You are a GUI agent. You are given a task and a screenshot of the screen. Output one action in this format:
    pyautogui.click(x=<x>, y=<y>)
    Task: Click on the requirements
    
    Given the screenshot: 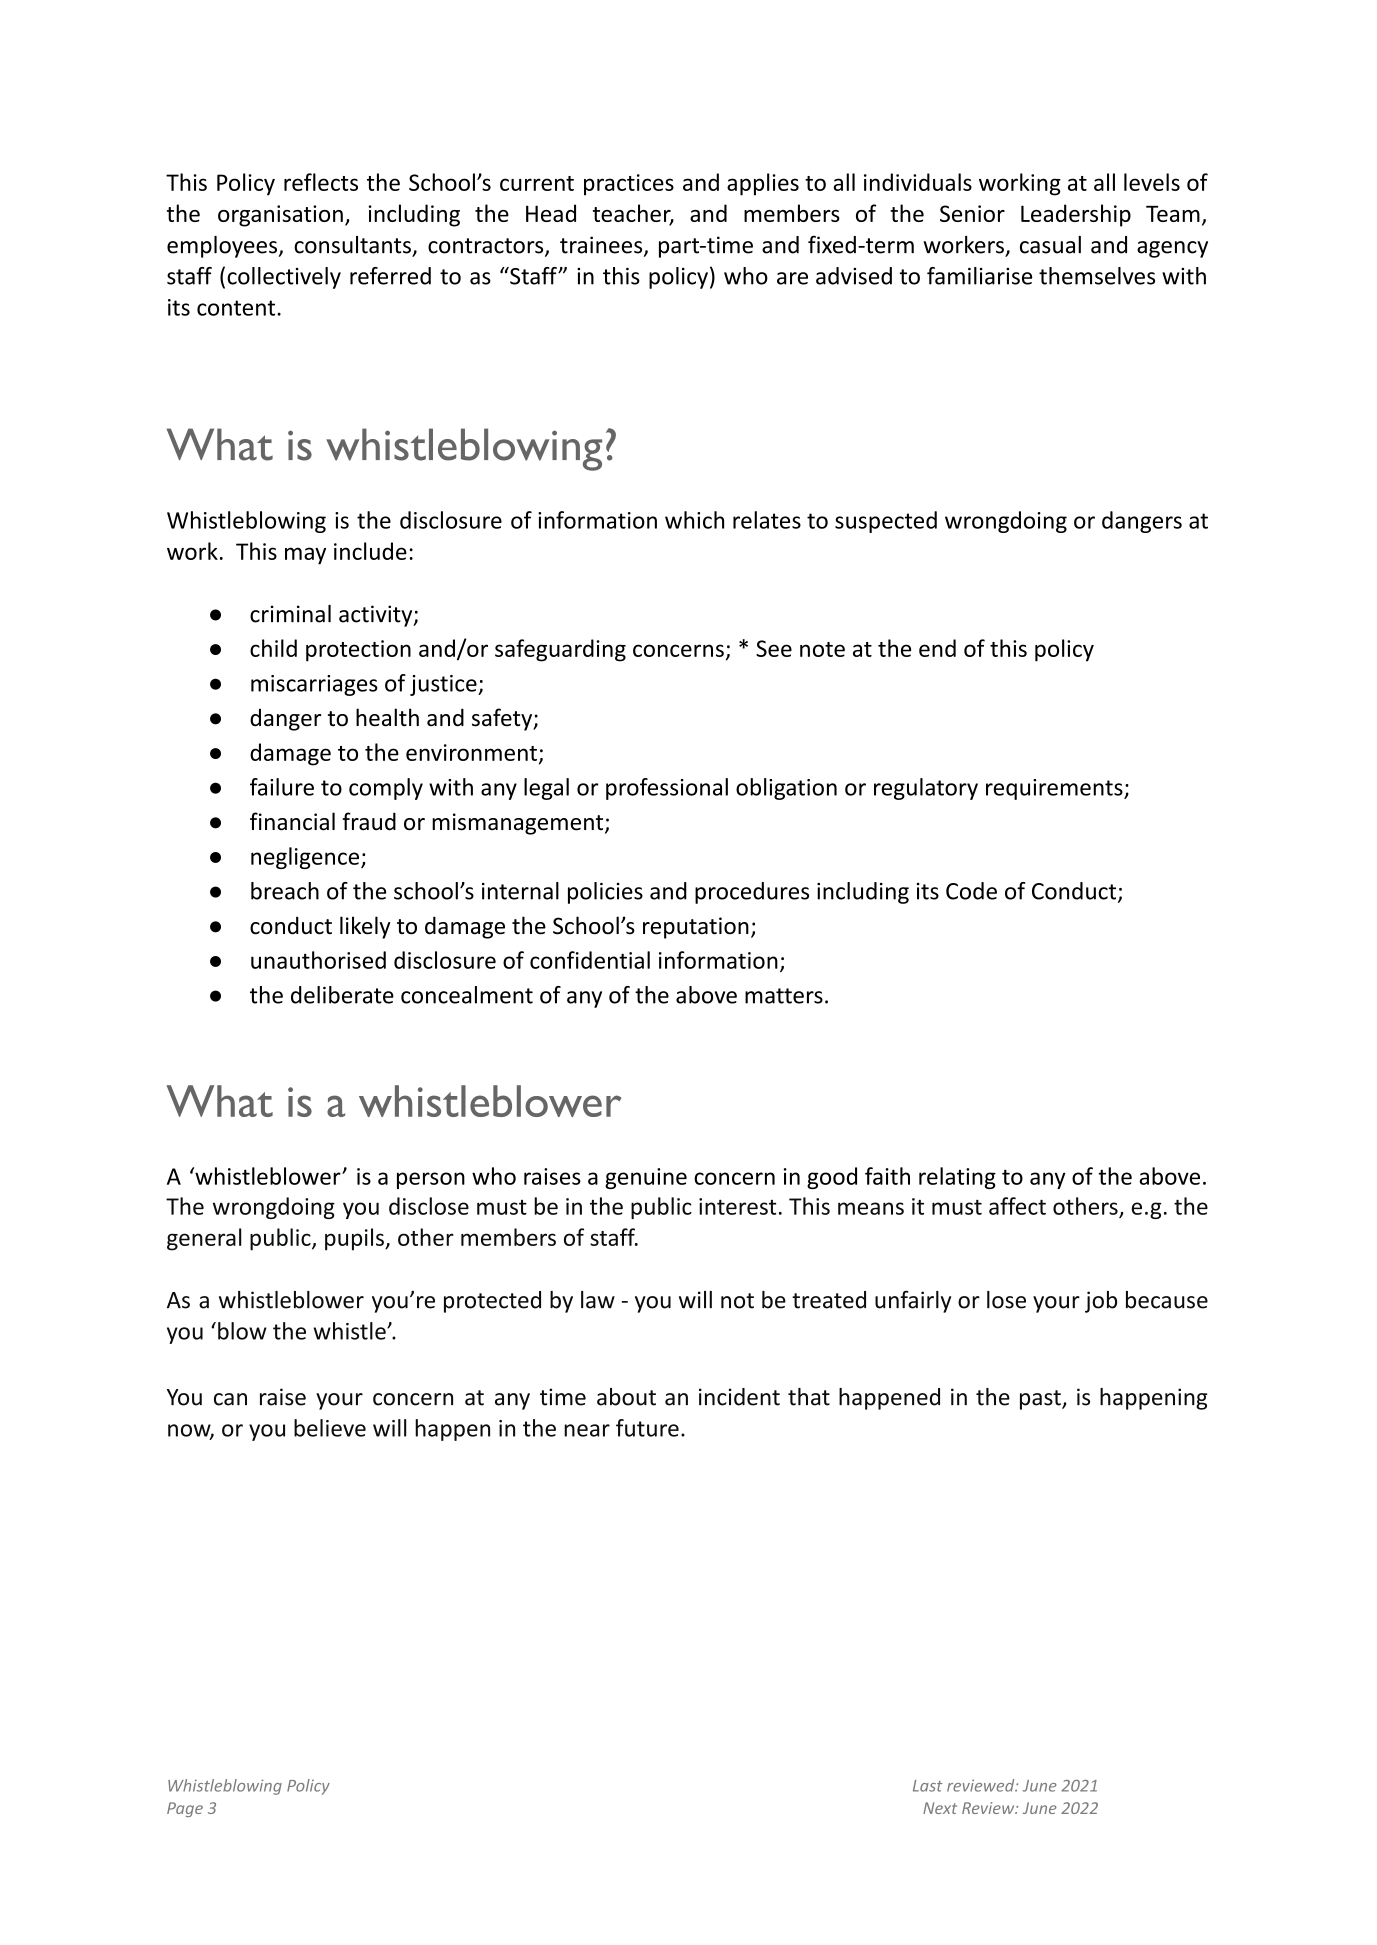 What is the action you would take?
    pyautogui.click(x=1055, y=789)
